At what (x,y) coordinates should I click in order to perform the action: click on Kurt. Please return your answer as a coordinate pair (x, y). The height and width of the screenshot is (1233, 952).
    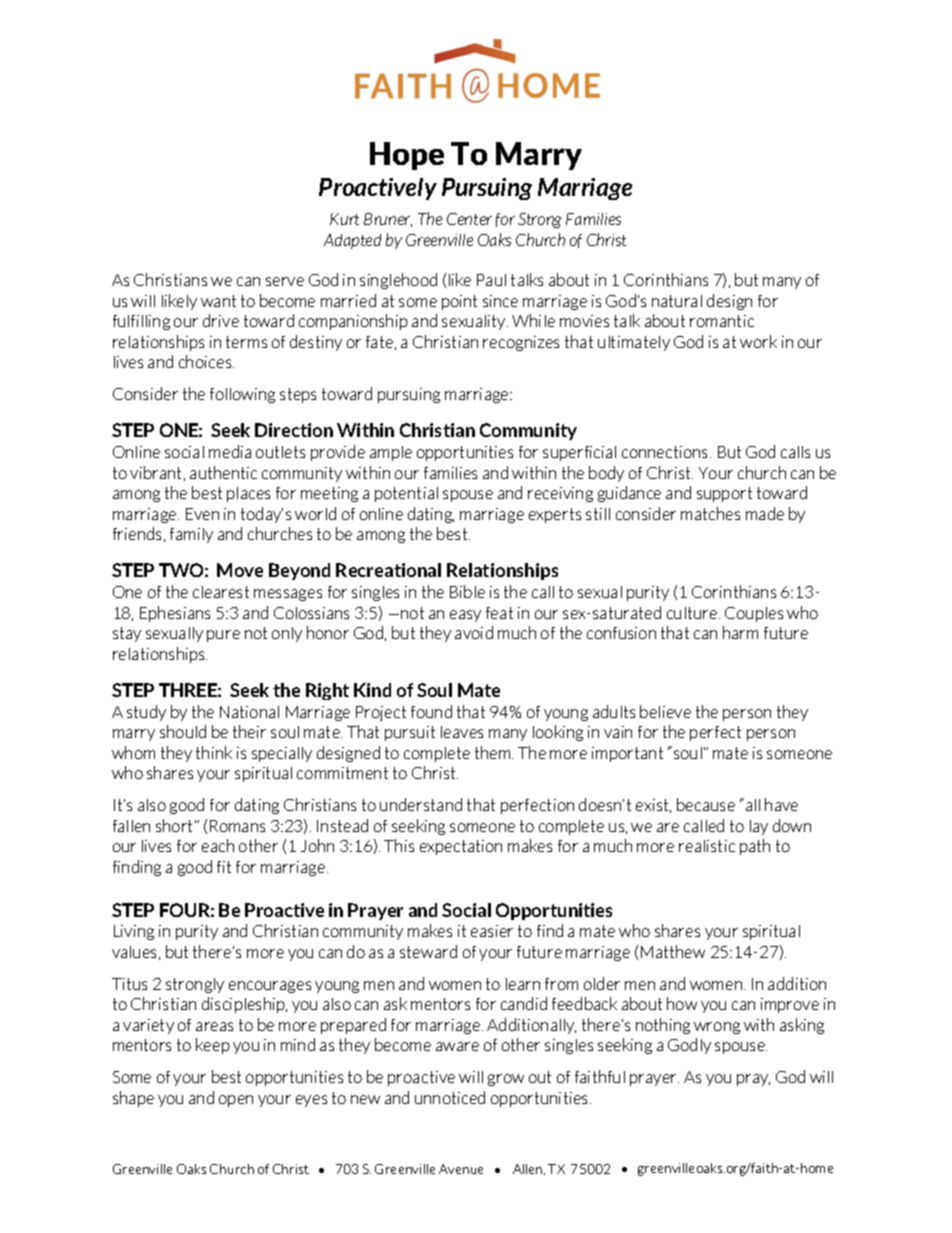
    Looking at the image, I should click on (344, 219).
